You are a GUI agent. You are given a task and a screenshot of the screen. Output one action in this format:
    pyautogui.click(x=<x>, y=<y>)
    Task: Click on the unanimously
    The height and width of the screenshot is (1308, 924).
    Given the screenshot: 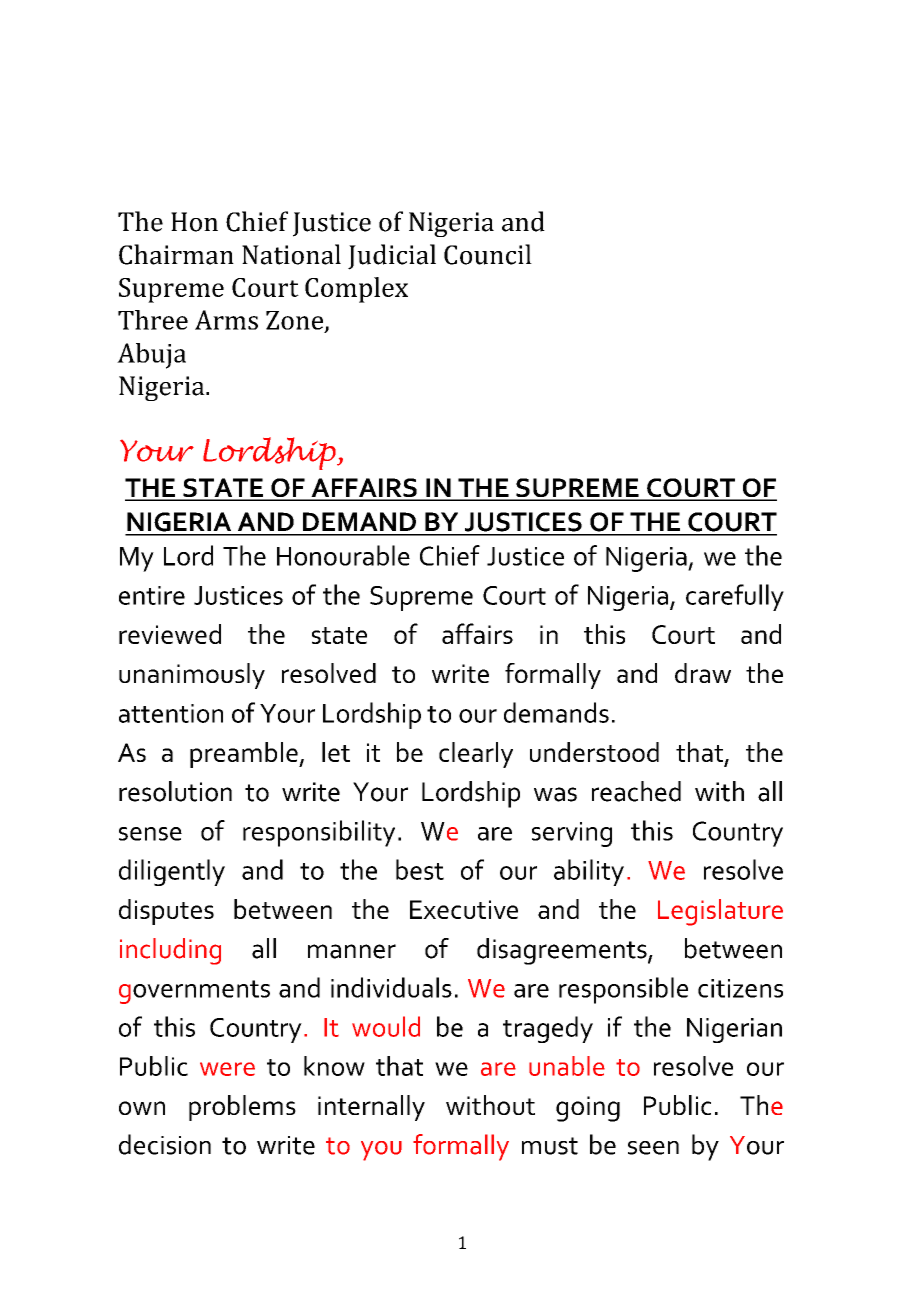 What is the action you would take?
    pyautogui.click(x=192, y=676)
